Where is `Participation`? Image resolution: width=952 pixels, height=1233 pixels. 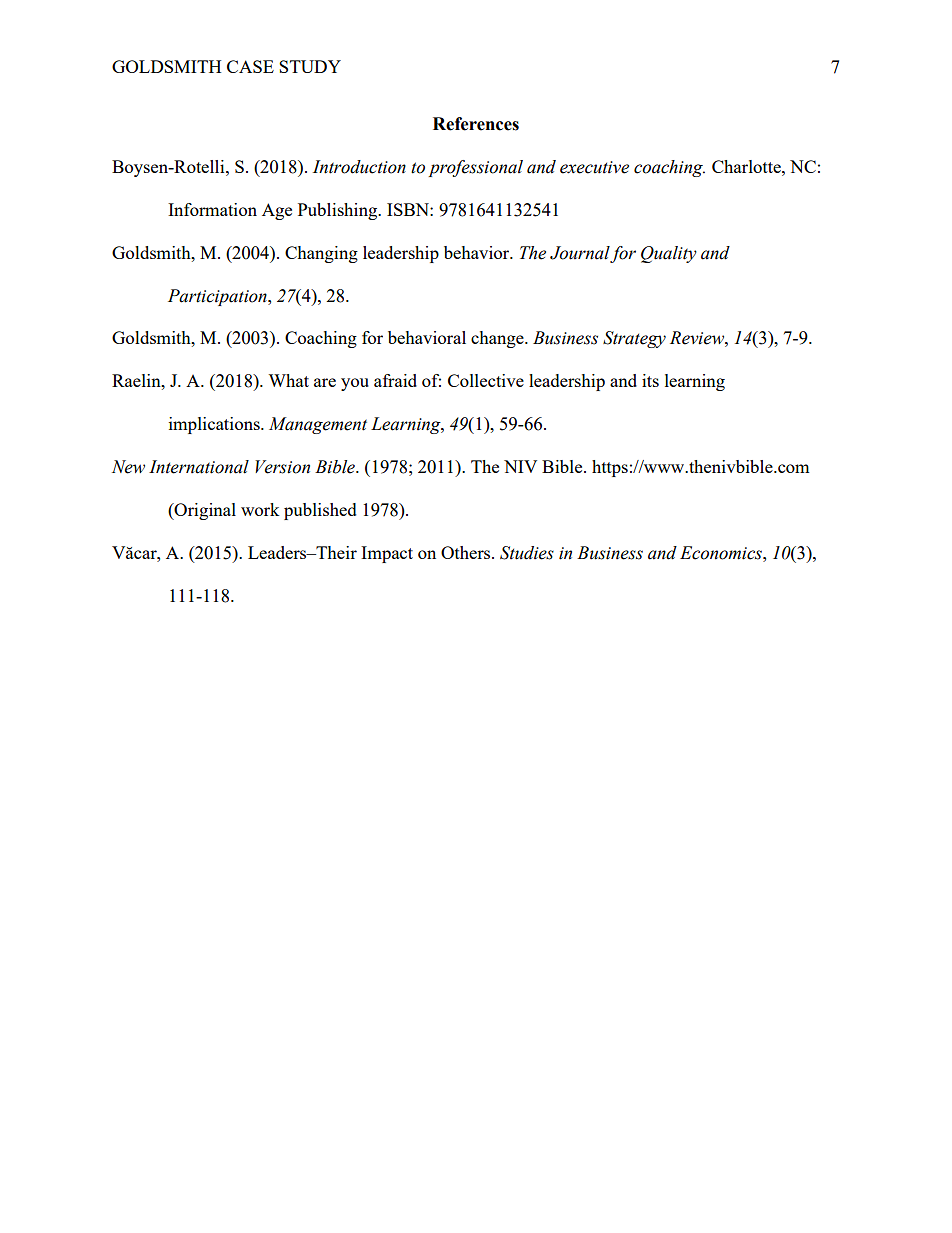 Participation is located at coordinates (218, 297).
